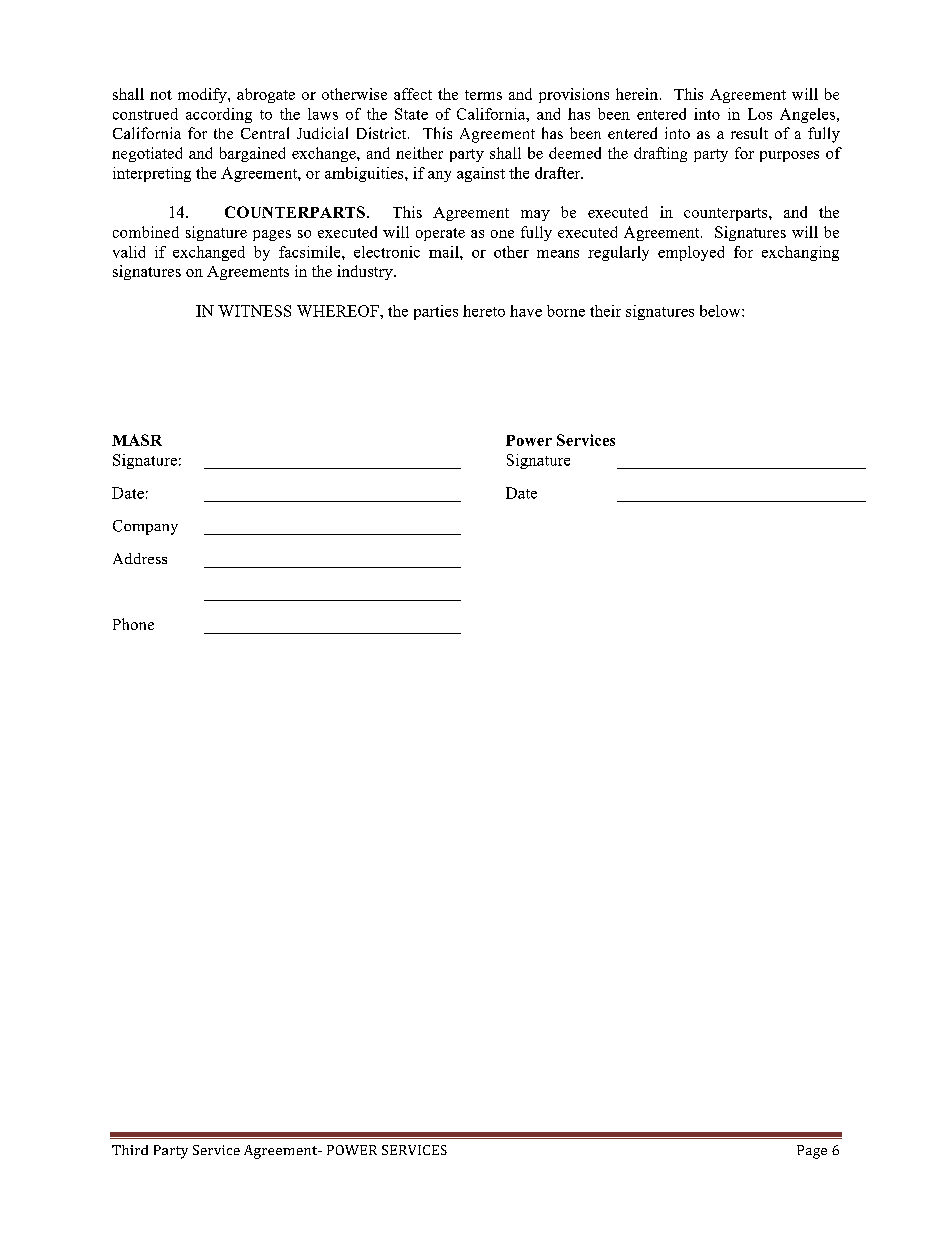 Image resolution: width=952 pixels, height=1233 pixels. I want to click on according, so click(219, 115).
